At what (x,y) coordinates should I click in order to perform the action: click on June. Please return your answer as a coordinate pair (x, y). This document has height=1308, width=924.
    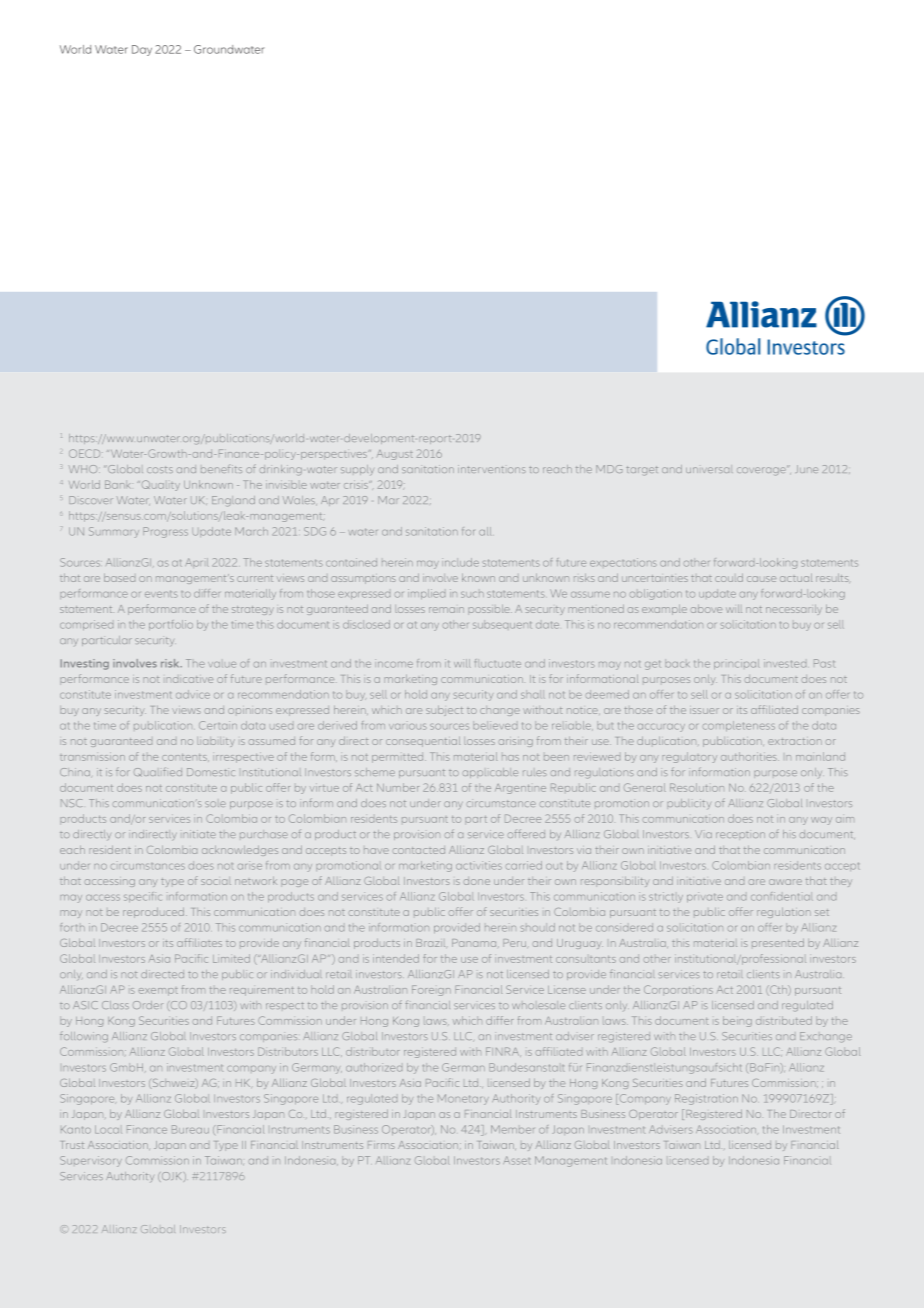
    Looking at the image, I should click on (807, 469).
